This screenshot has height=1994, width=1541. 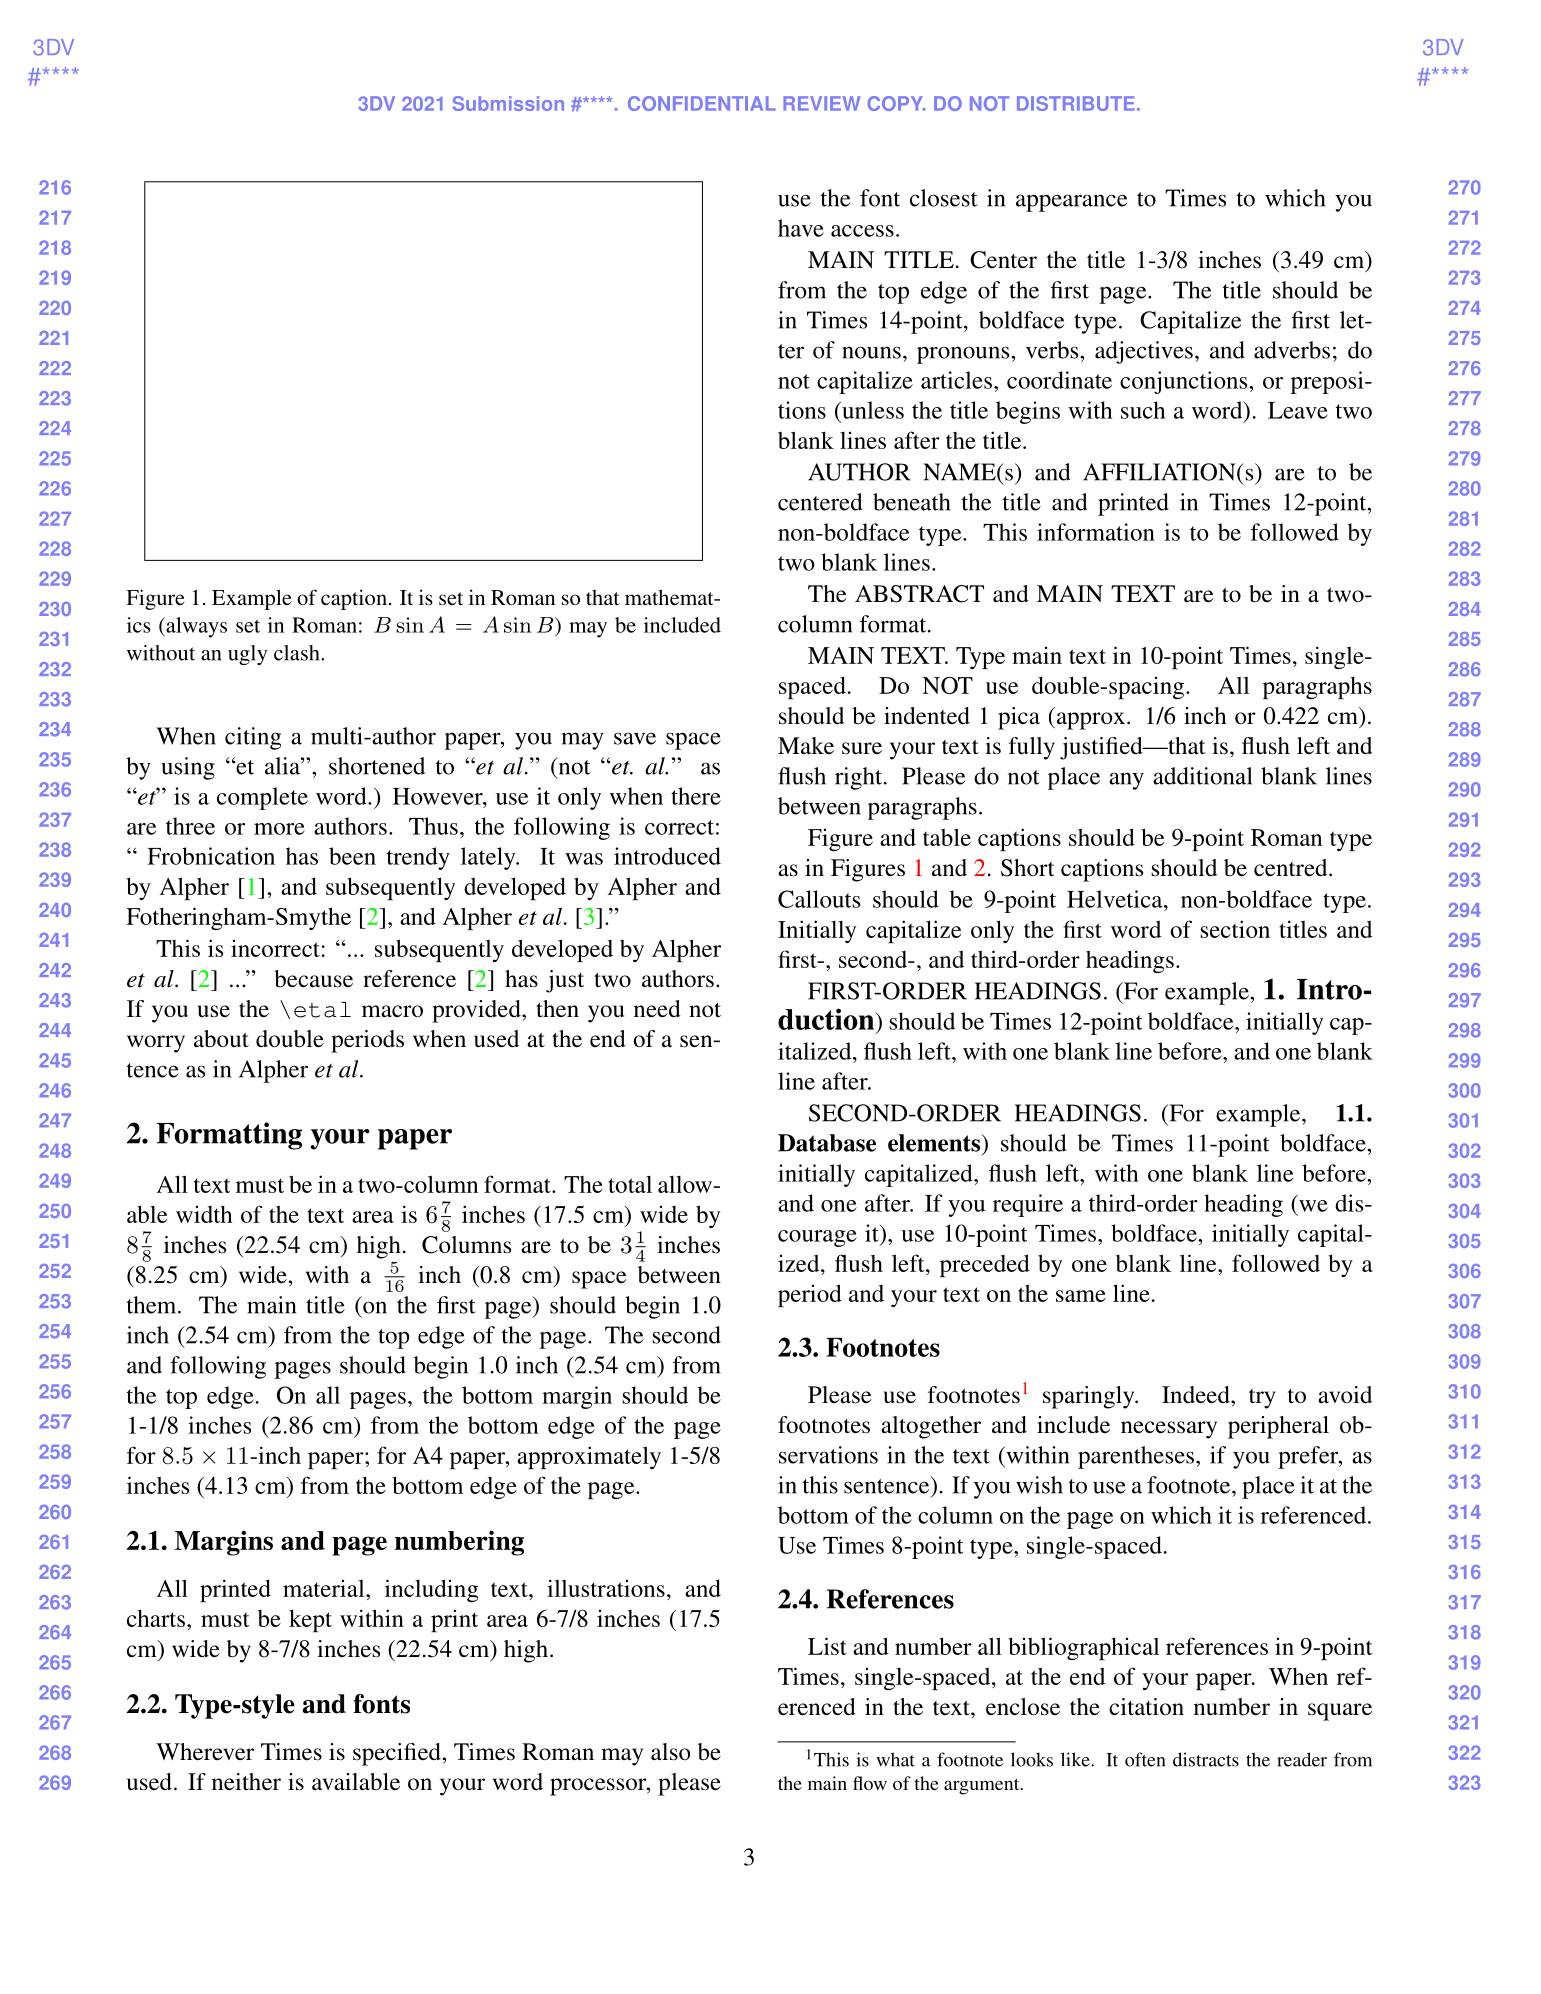 What do you see at coordinates (702, 103) in the screenshot?
I see `CONFIDENTIAL` at bounding box center [702, 103].
